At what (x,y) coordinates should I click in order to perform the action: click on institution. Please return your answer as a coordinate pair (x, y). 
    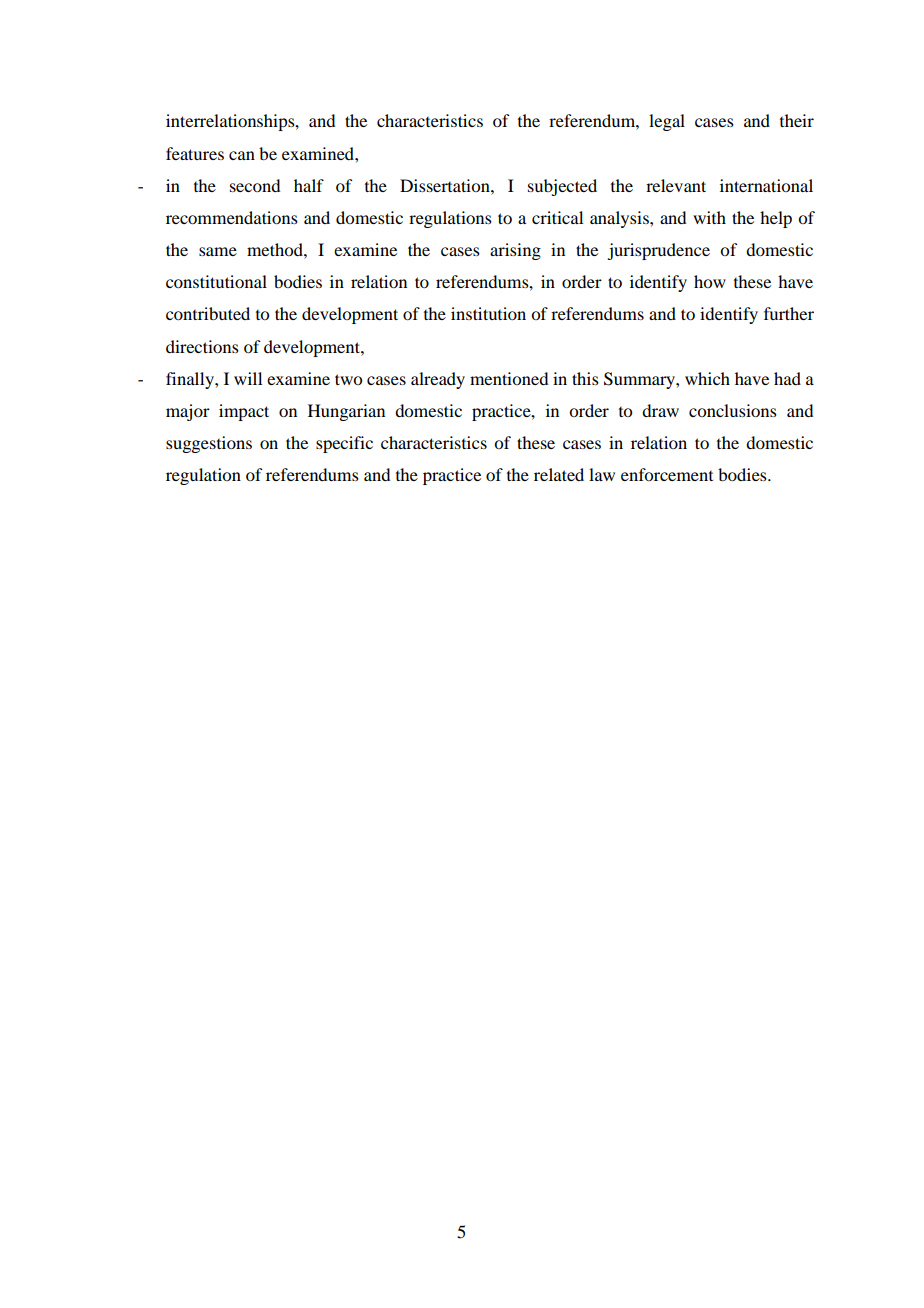
    Looking at the image, I should click on (488, 313).
